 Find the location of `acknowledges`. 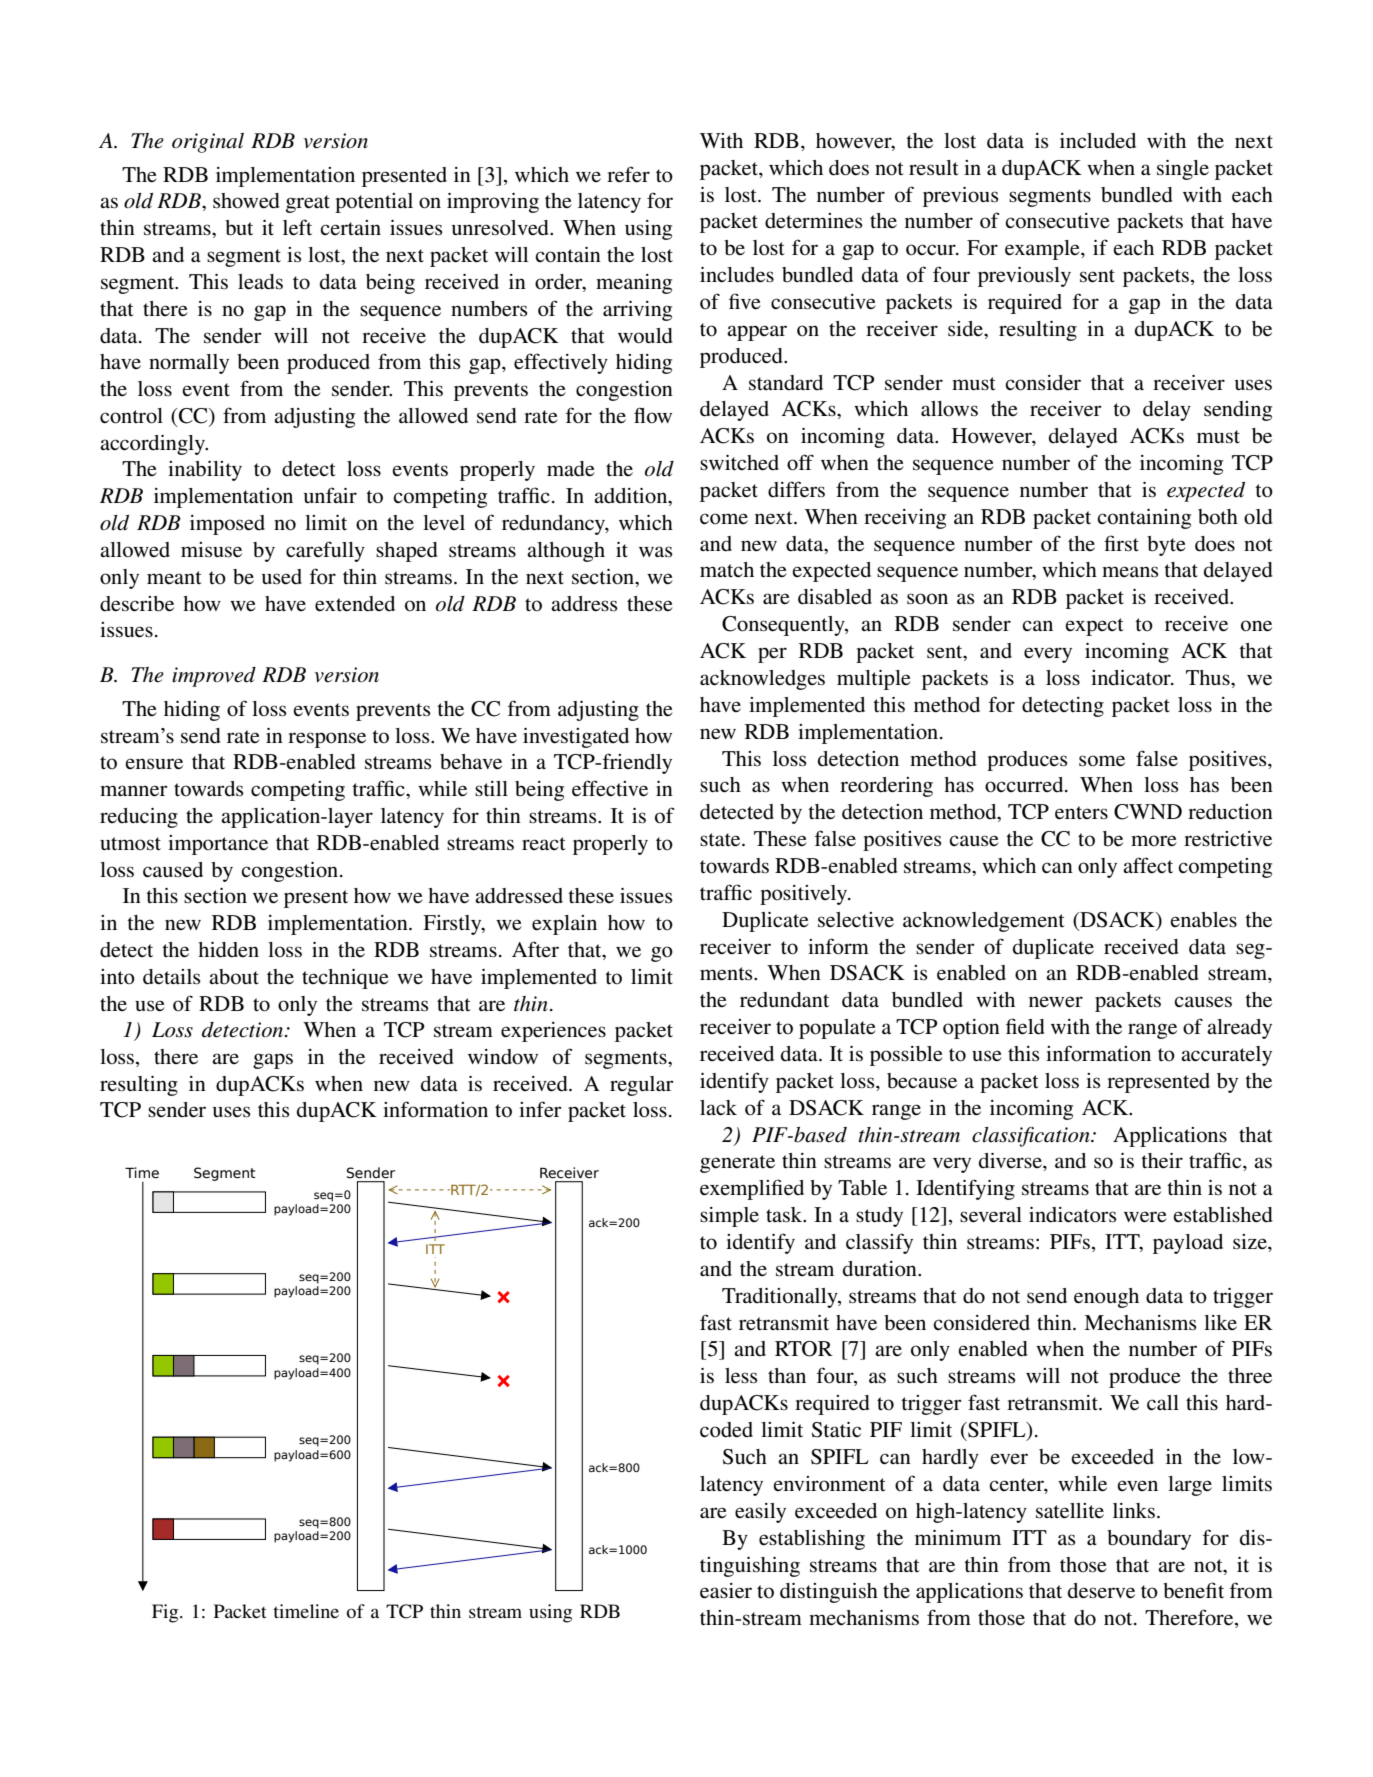

acknowledges is located at coordinates (762, 680).
